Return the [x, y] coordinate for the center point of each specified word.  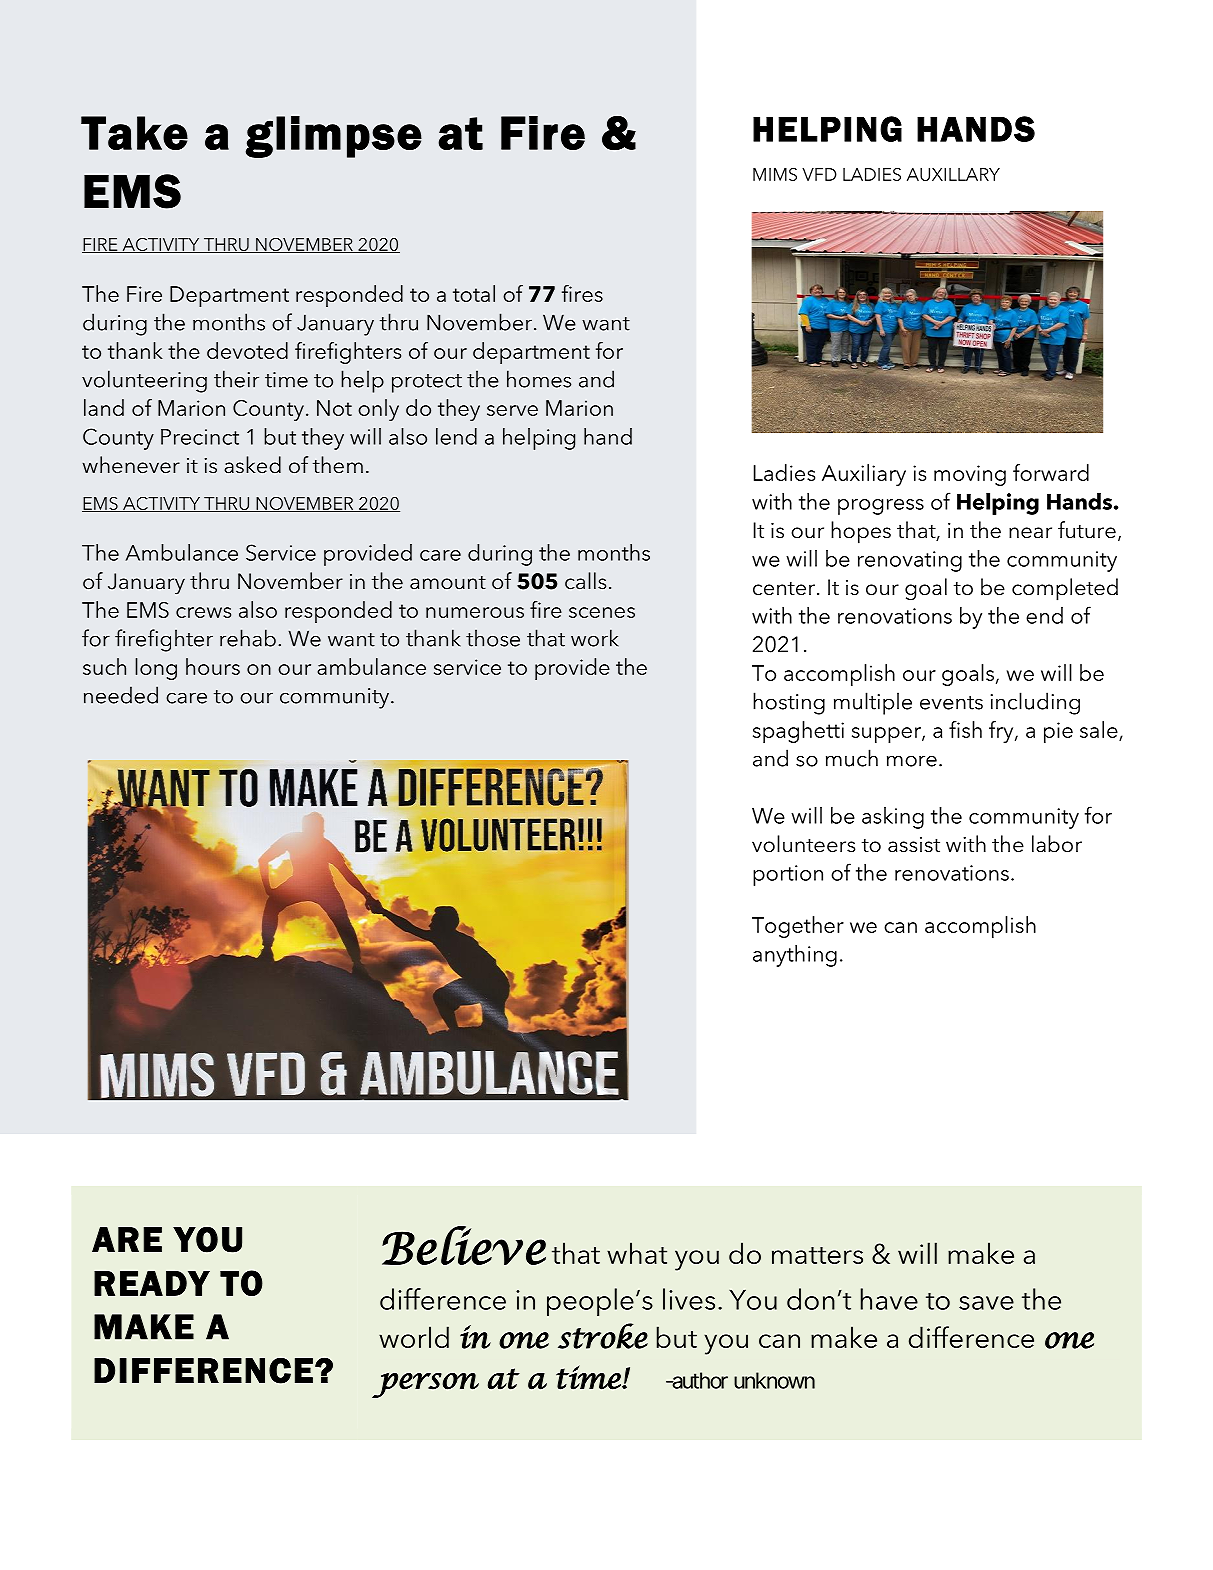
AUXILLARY [953, 174]
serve [512, 410]
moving [970, 475]
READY [152, 1283]
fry [1002, 732]
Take [134, 133]
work [595, 638]
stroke [603, 1336]
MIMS [775, 174]
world [414, 1337]
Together [798, 927]
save [986, 1303]
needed [121, 695]
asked [252, 465]
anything [795, 956]
